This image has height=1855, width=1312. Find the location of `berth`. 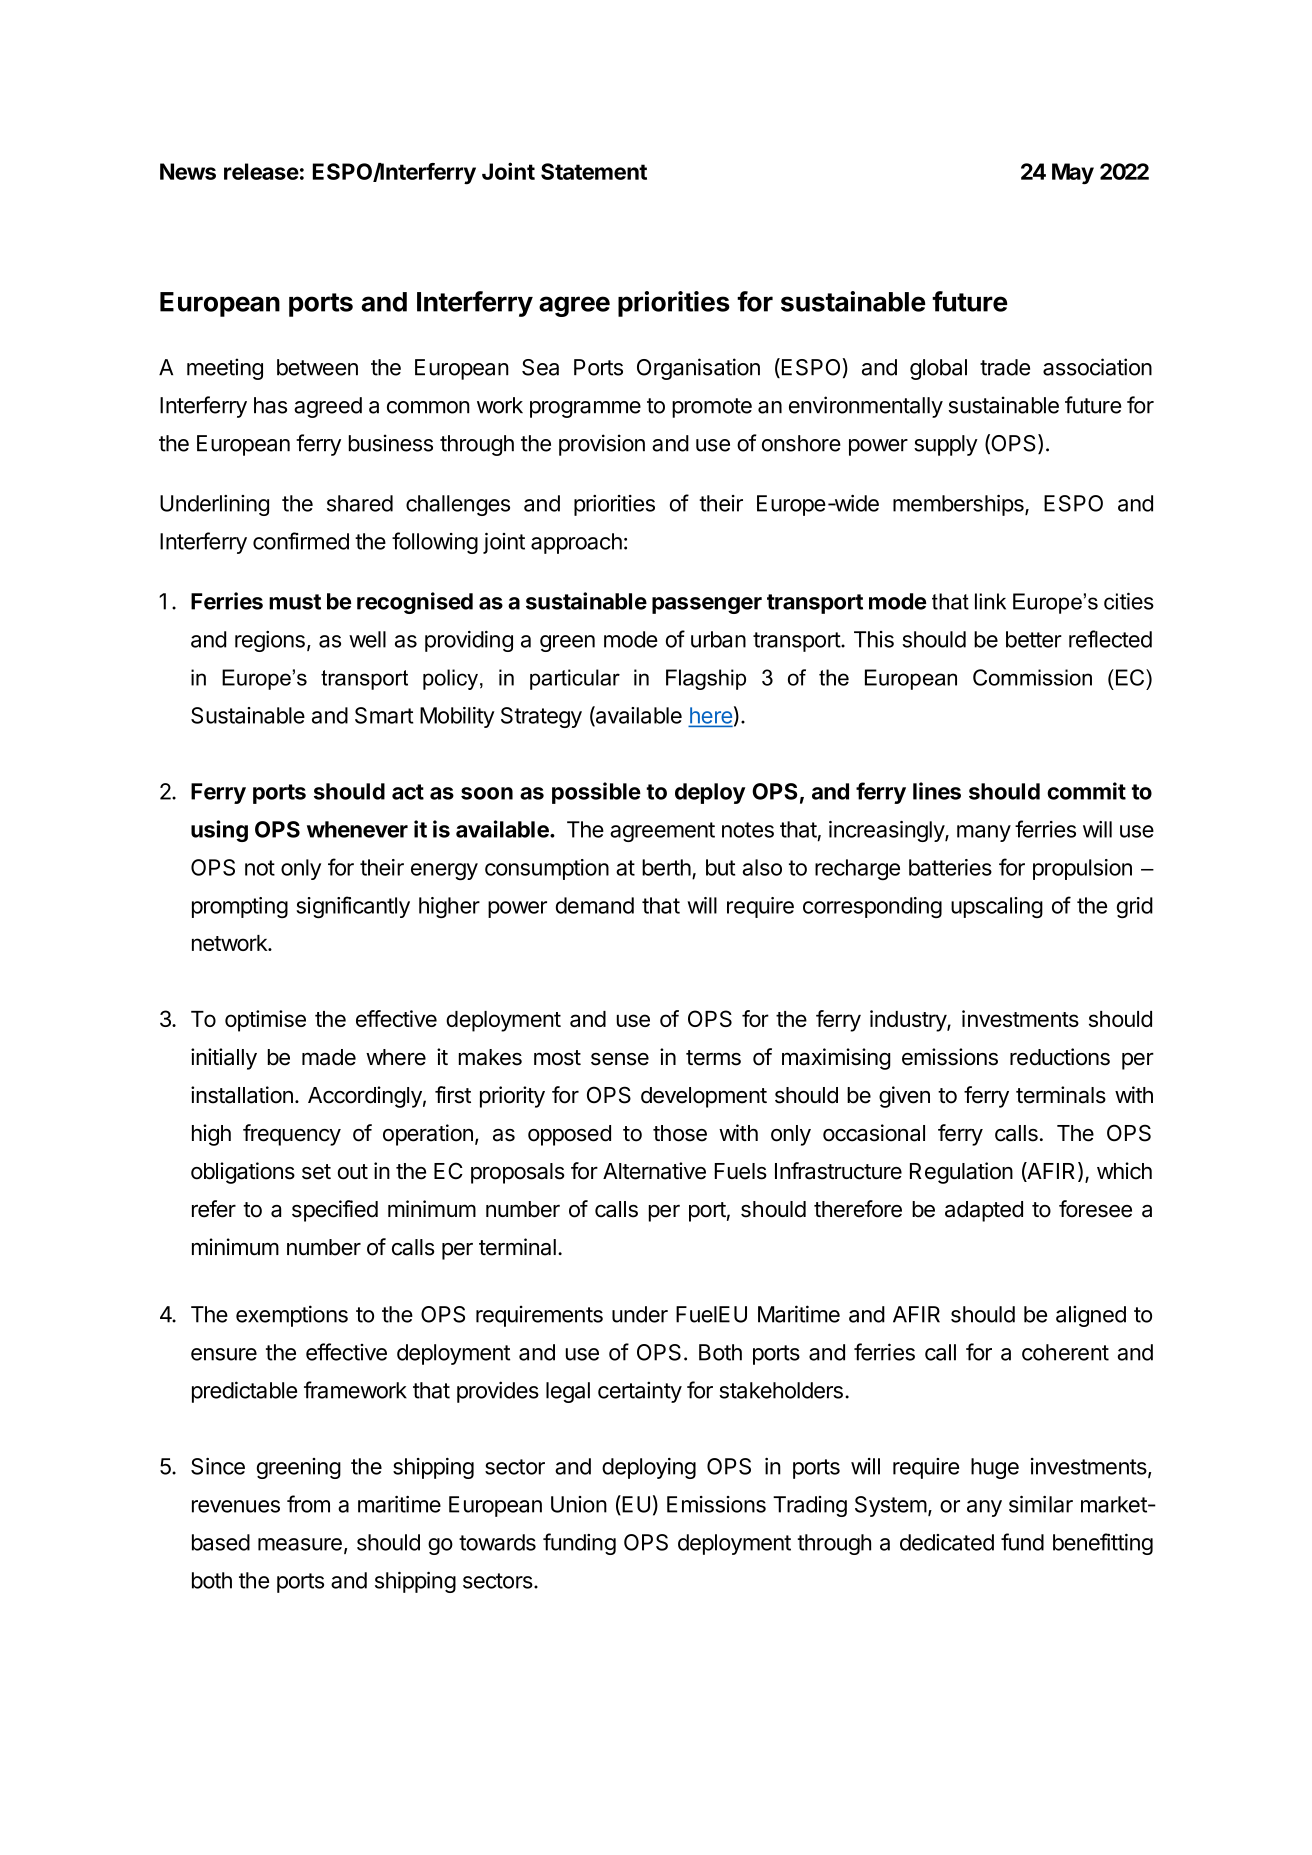

berth is located at coordinates (666, 867).
